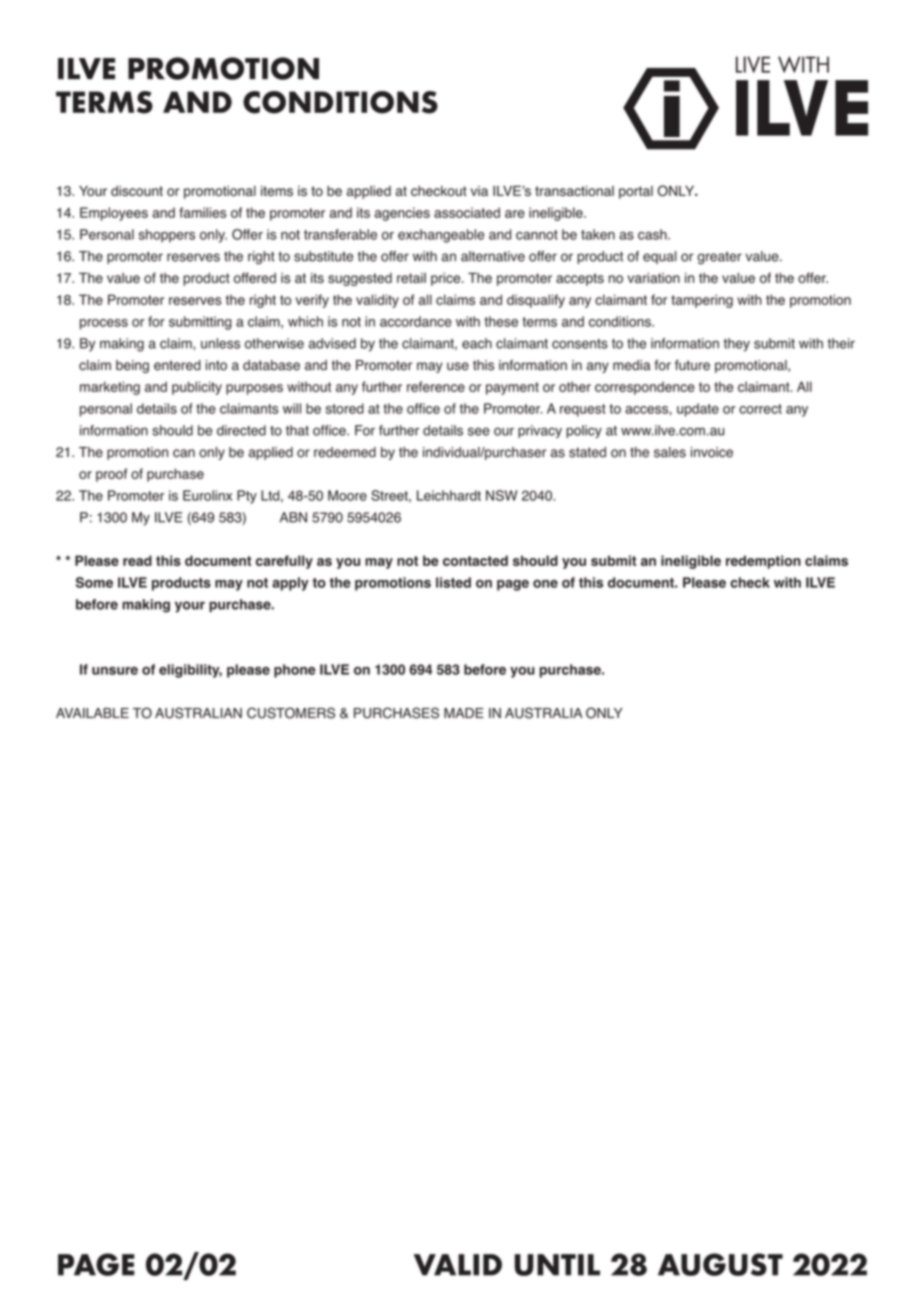 The height and width of the image is (1308, 924). I want to click on greater, so click(719, 258).
